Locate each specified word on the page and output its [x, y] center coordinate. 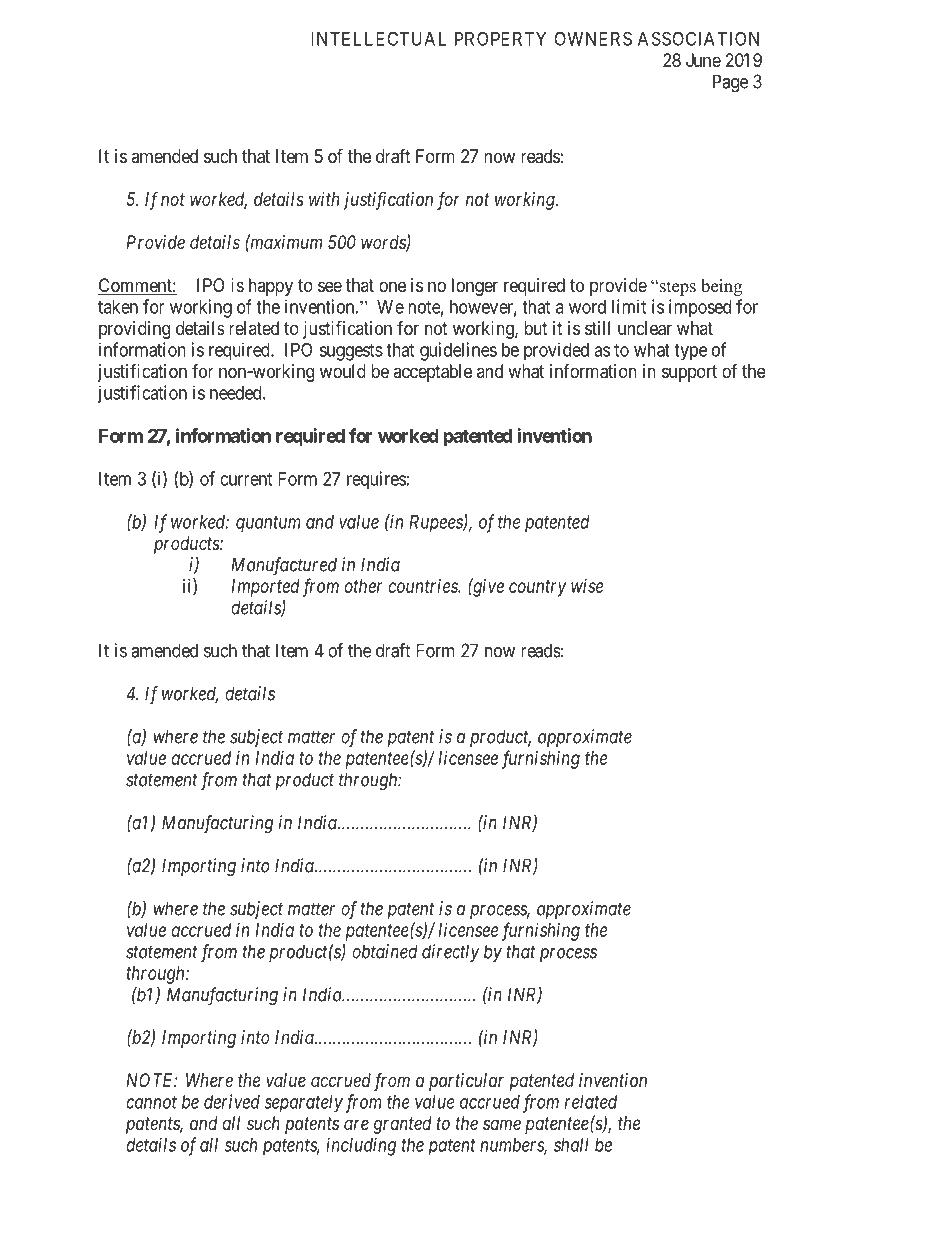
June [703, 60]
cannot [151, 1102]
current [246, 479]
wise [587, 586]
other [363, 586]
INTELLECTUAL [378, 38]
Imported [265, 588]
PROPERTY [500, 38]
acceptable [432, 373]
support [689, 373]
